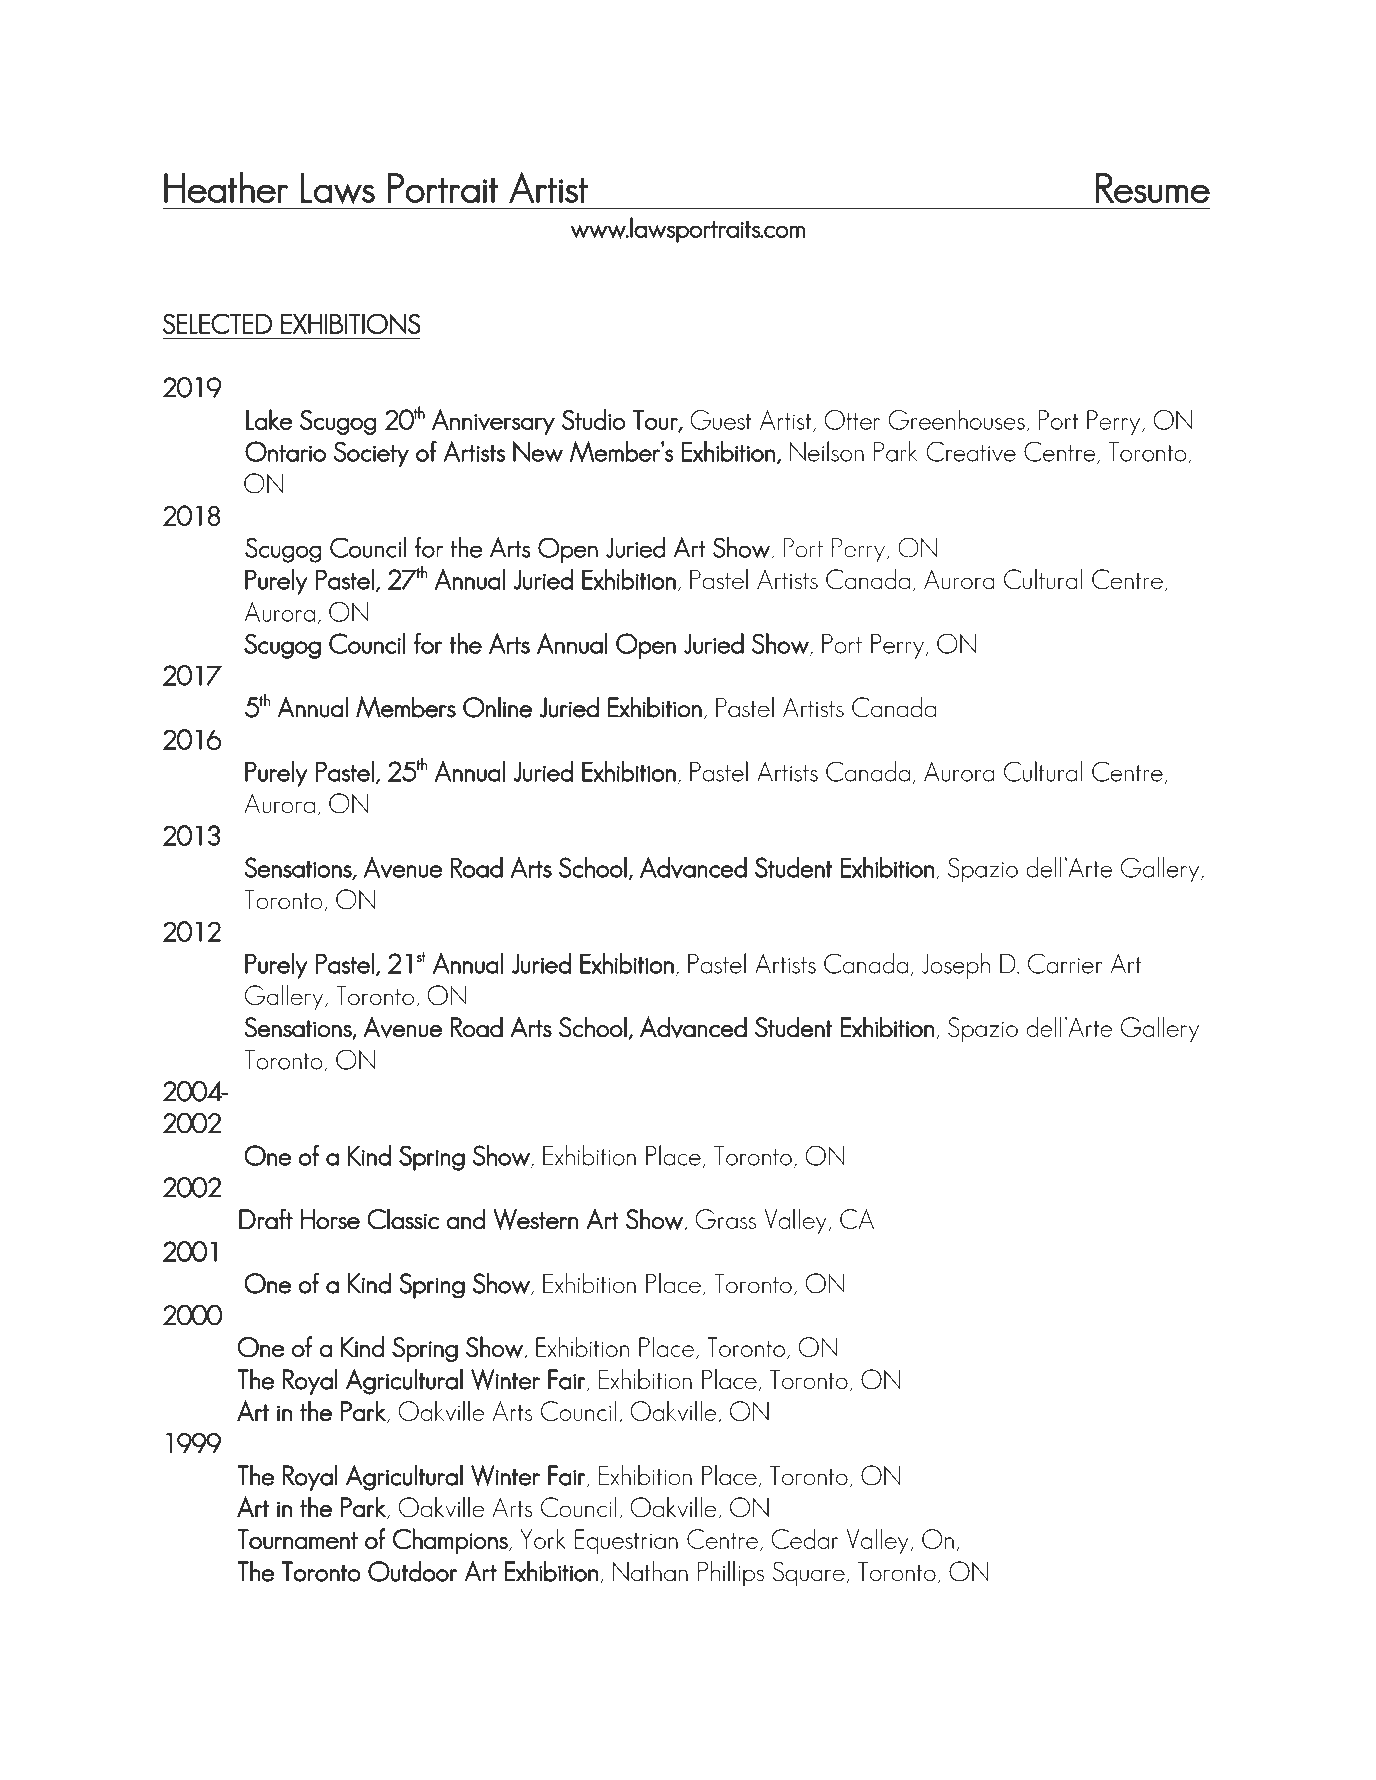 Image resolution: width=1376 pixels, height=1780 pixels. I want to click on Creative, so click(971, 451).
